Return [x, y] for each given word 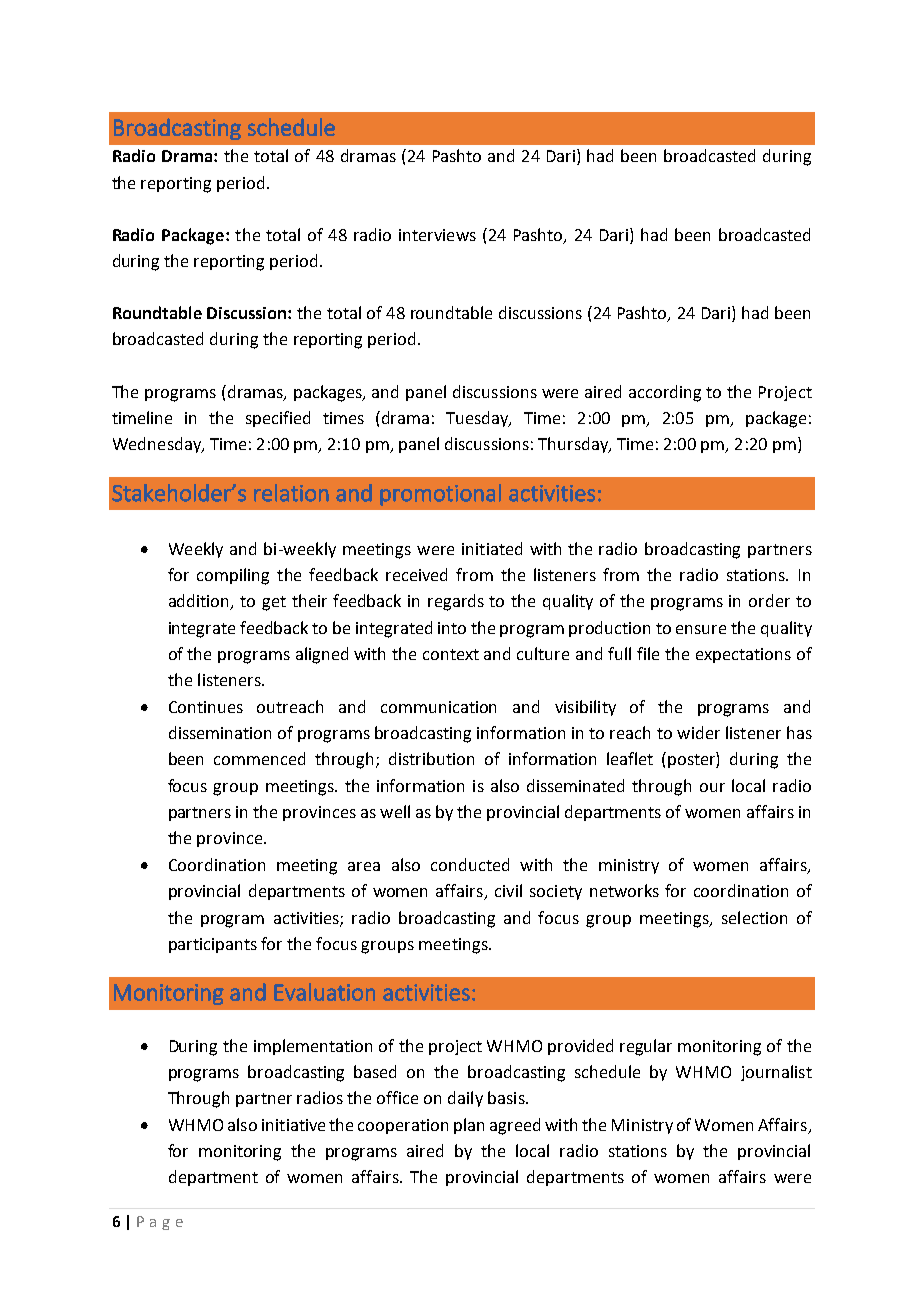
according [665, 393]
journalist [776, 1073]
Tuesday [478, 419]
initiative [293, 1125]
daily [465, 1099]
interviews [437, 235]
